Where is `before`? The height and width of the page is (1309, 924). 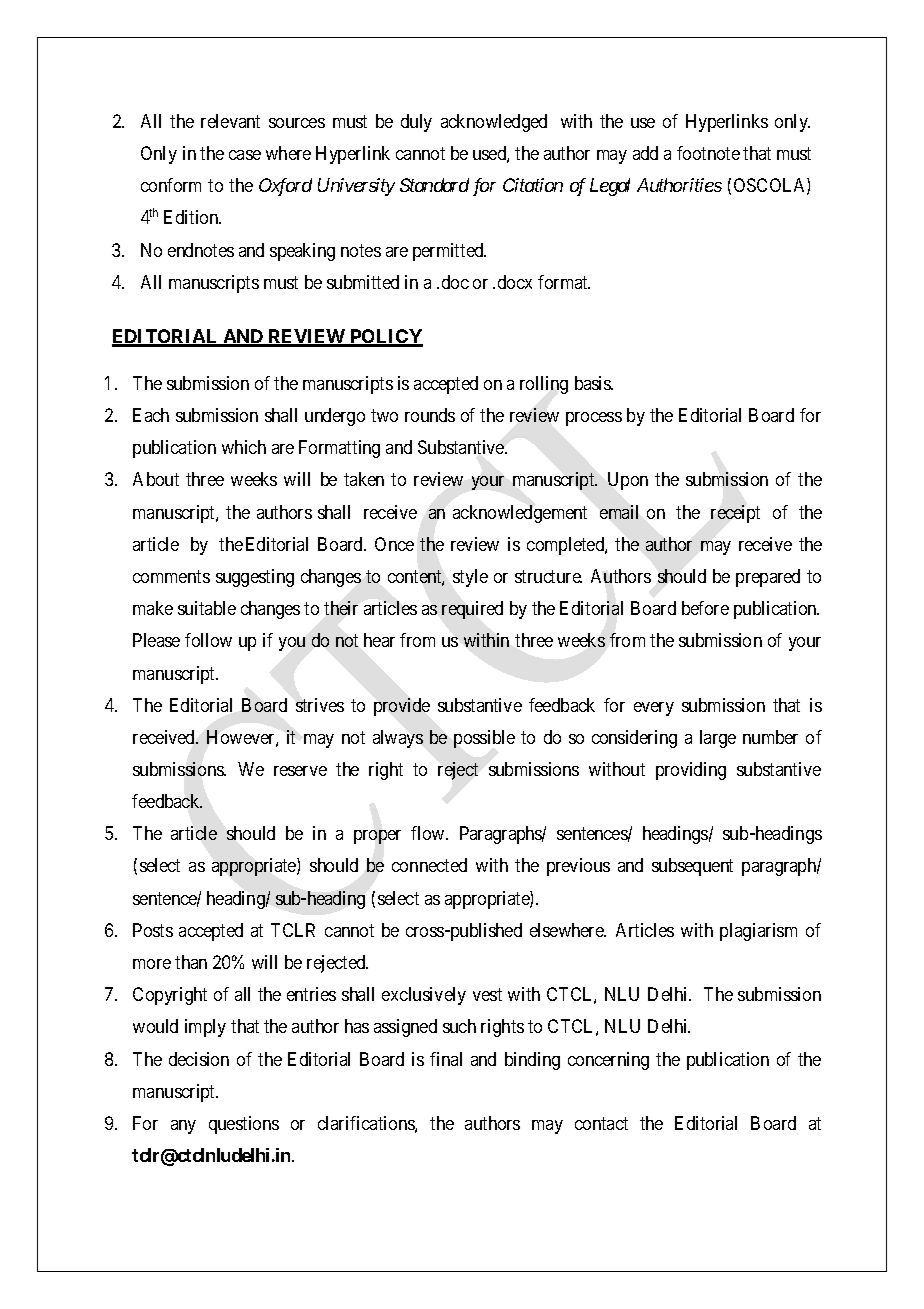 before is located at coordinates (705, 608).
